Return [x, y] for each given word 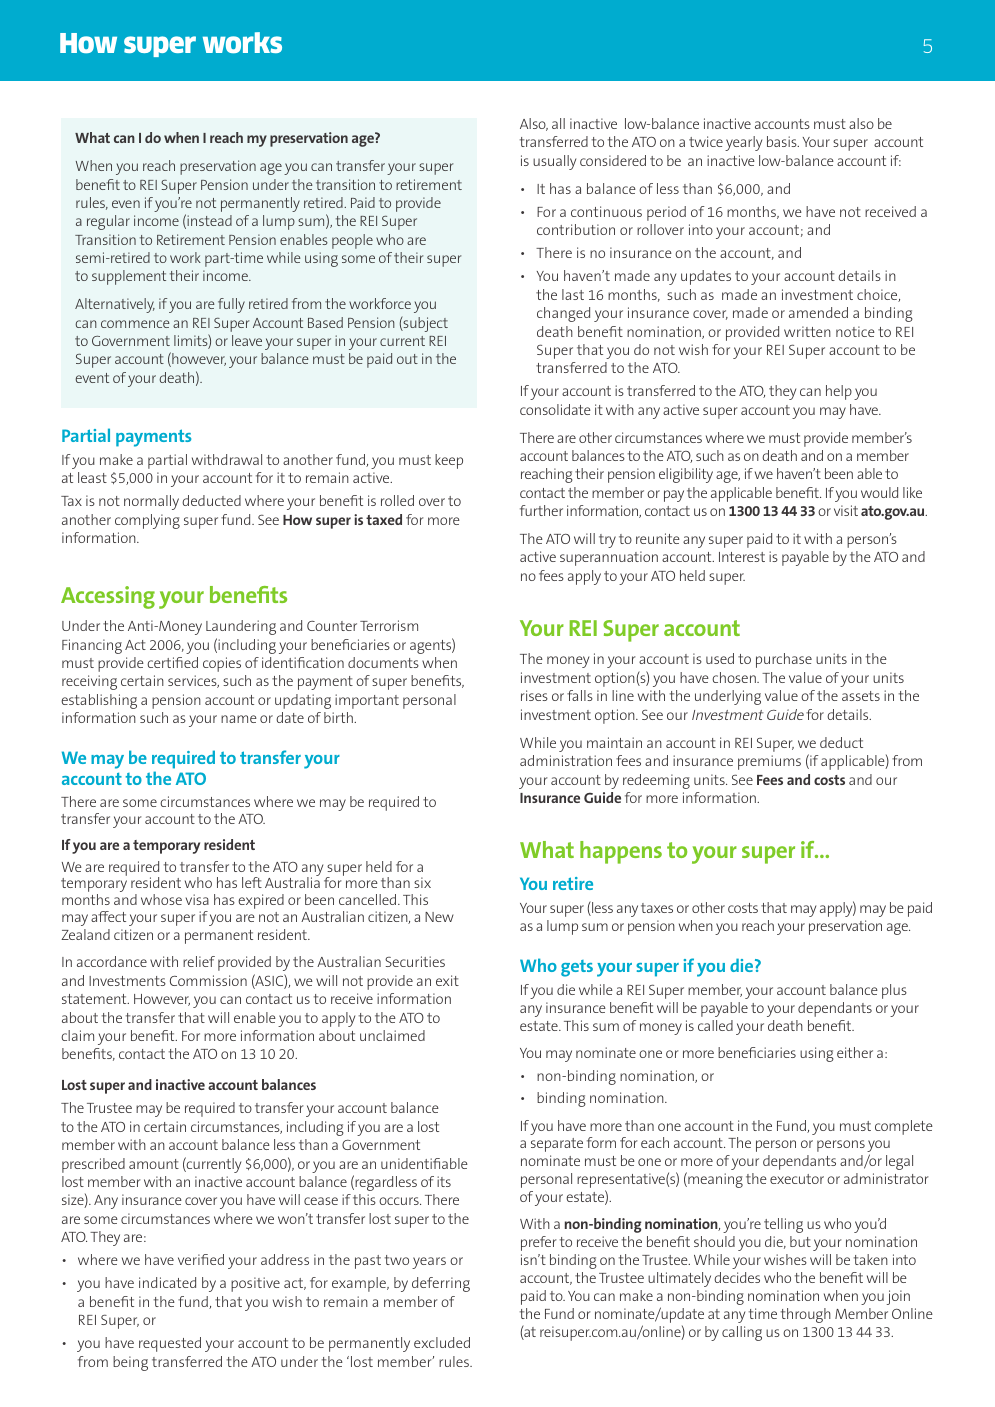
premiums [769, 762]
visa [197, 899]
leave [247, 340]
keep [449, 461]
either [855, 1052]
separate [557, 1145]
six [422, 882]
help [839, 392]
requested [170, 1344]
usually [554, 162]
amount [154, 1164]
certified [172, 662]
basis [783, 141]
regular [108, 222]
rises [534, 695]
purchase [784, 660]
